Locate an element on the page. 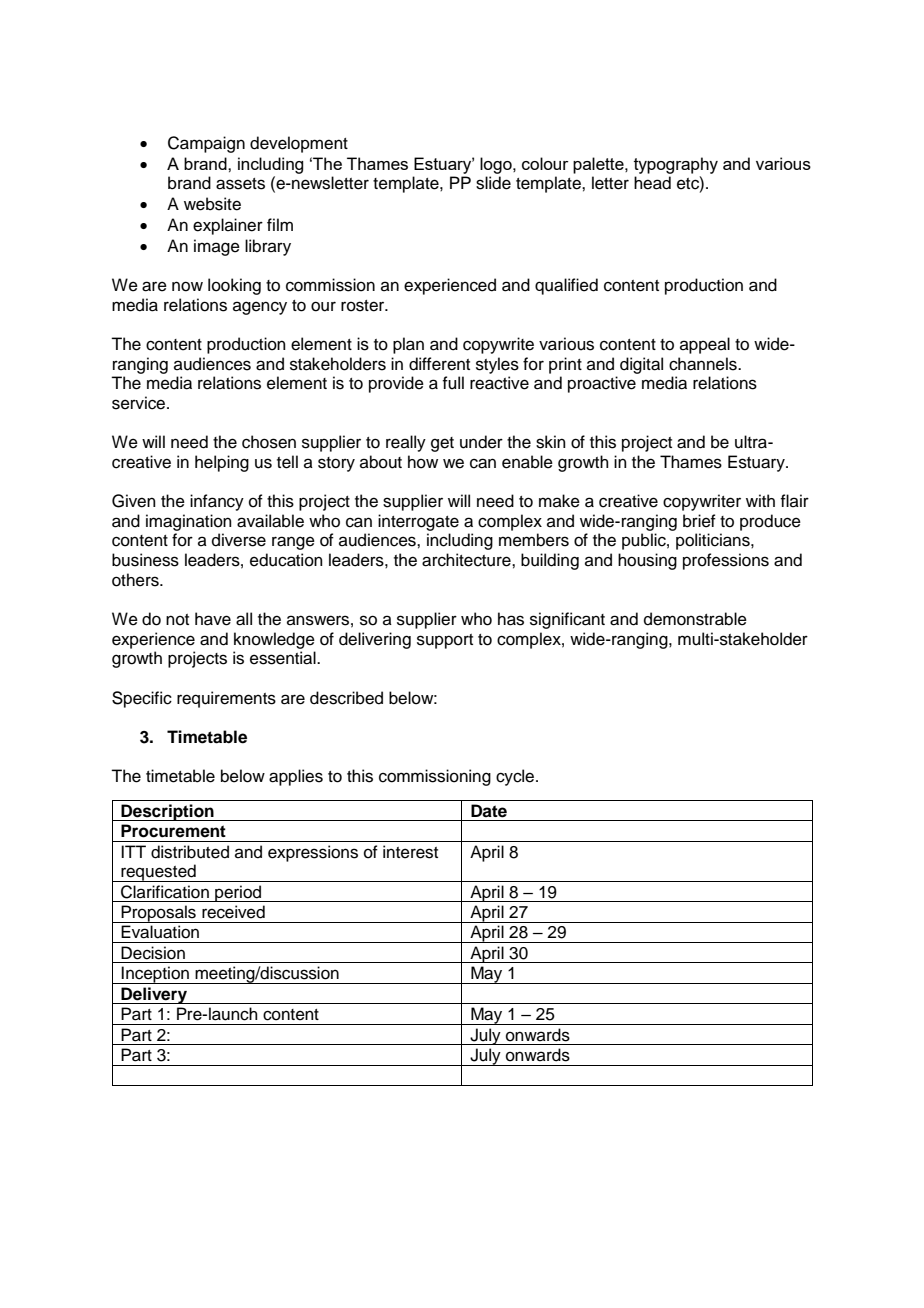  demonstrable is located at coordinates (695, 619).
